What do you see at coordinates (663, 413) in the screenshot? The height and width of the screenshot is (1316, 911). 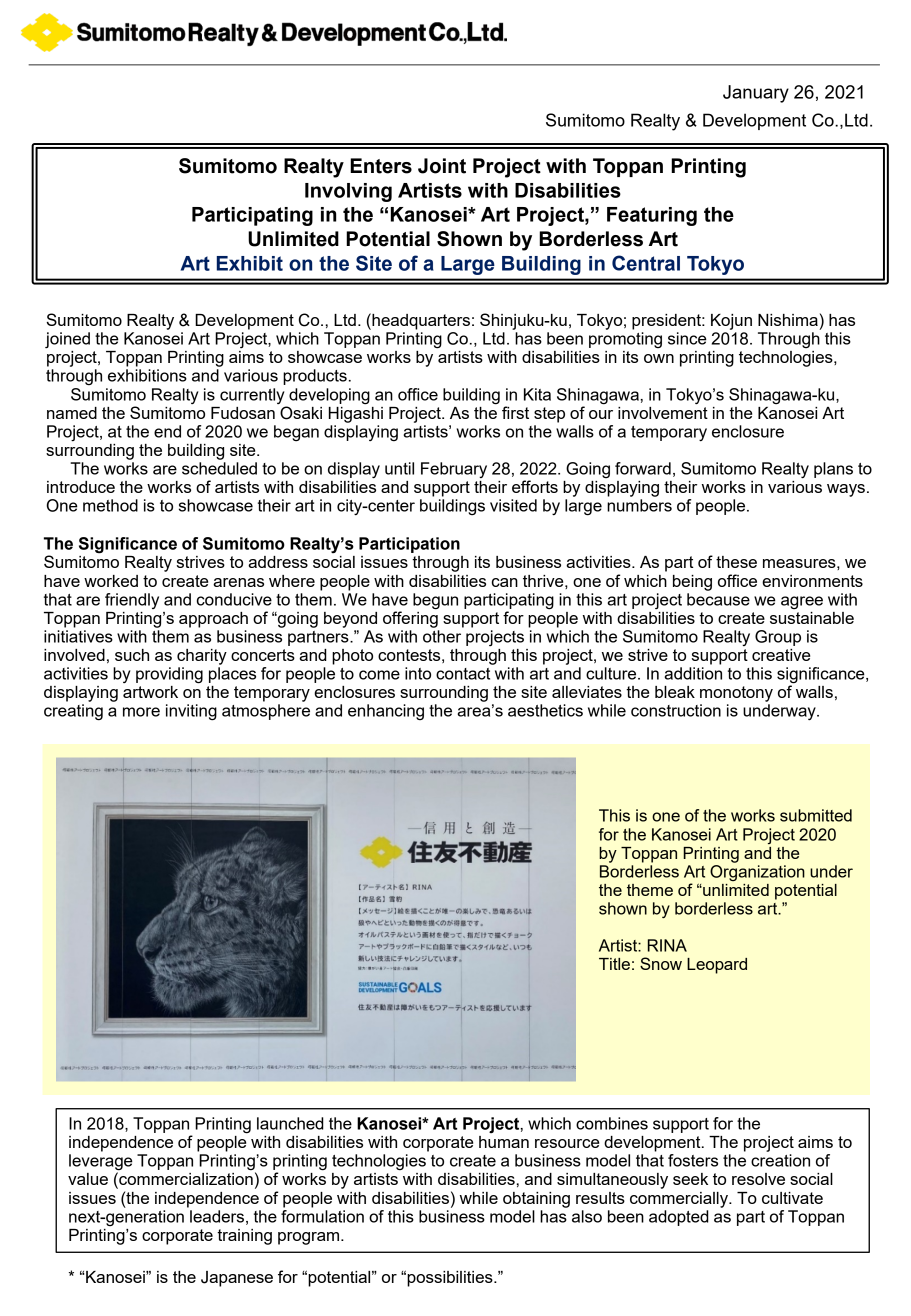 I see `involvement` at bounding box center [663, 413].
